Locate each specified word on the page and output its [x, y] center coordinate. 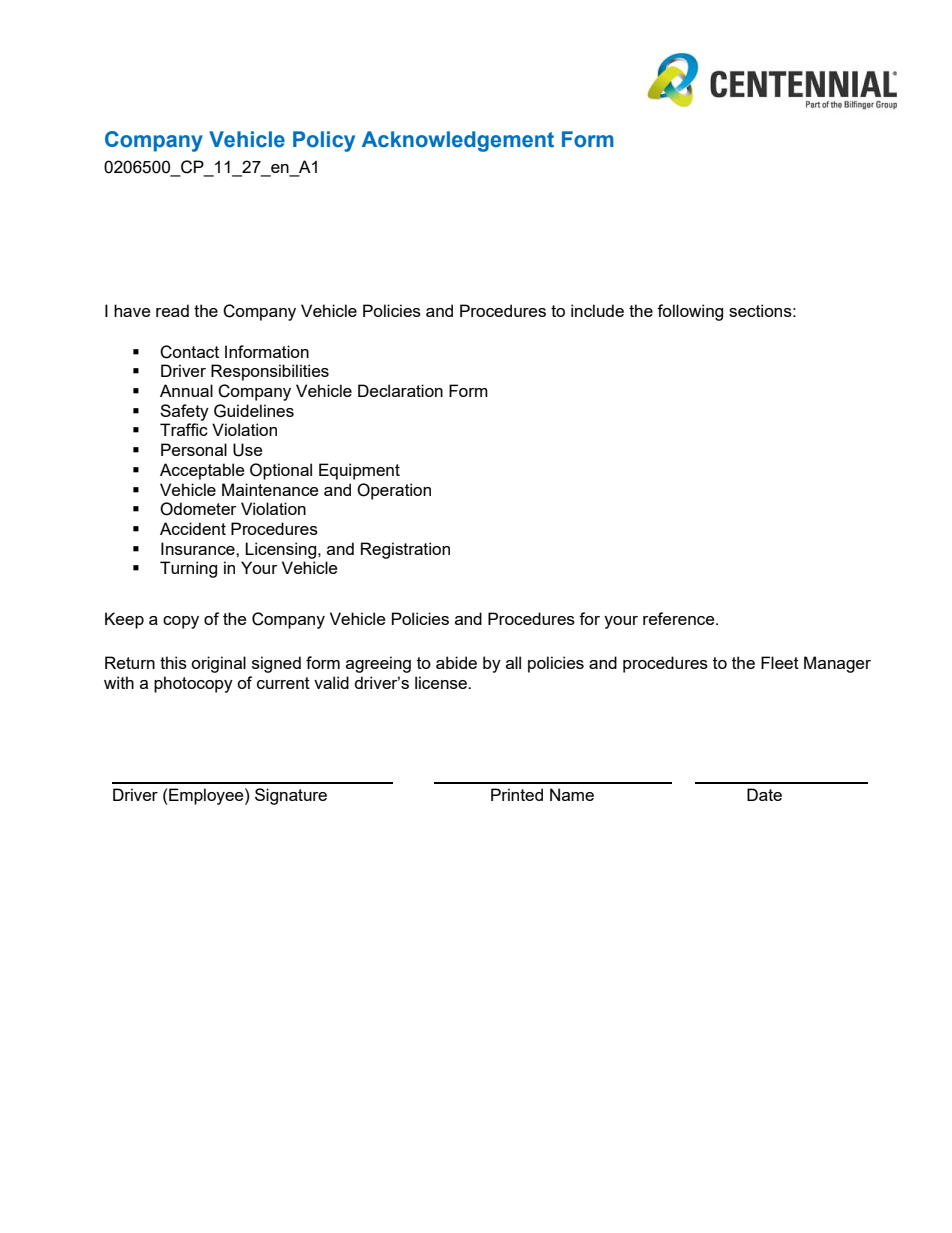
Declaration [400, 390]
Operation [394, 491]
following [690, 312]
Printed [517, 794]
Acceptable [202, 471]
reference [680, 618]
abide [456, 662]
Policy [324, 141]
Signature [291, 796]
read [172, 310]
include [597, 310]
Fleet [780, 662]
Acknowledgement [458, 141]
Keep [124, 620]
